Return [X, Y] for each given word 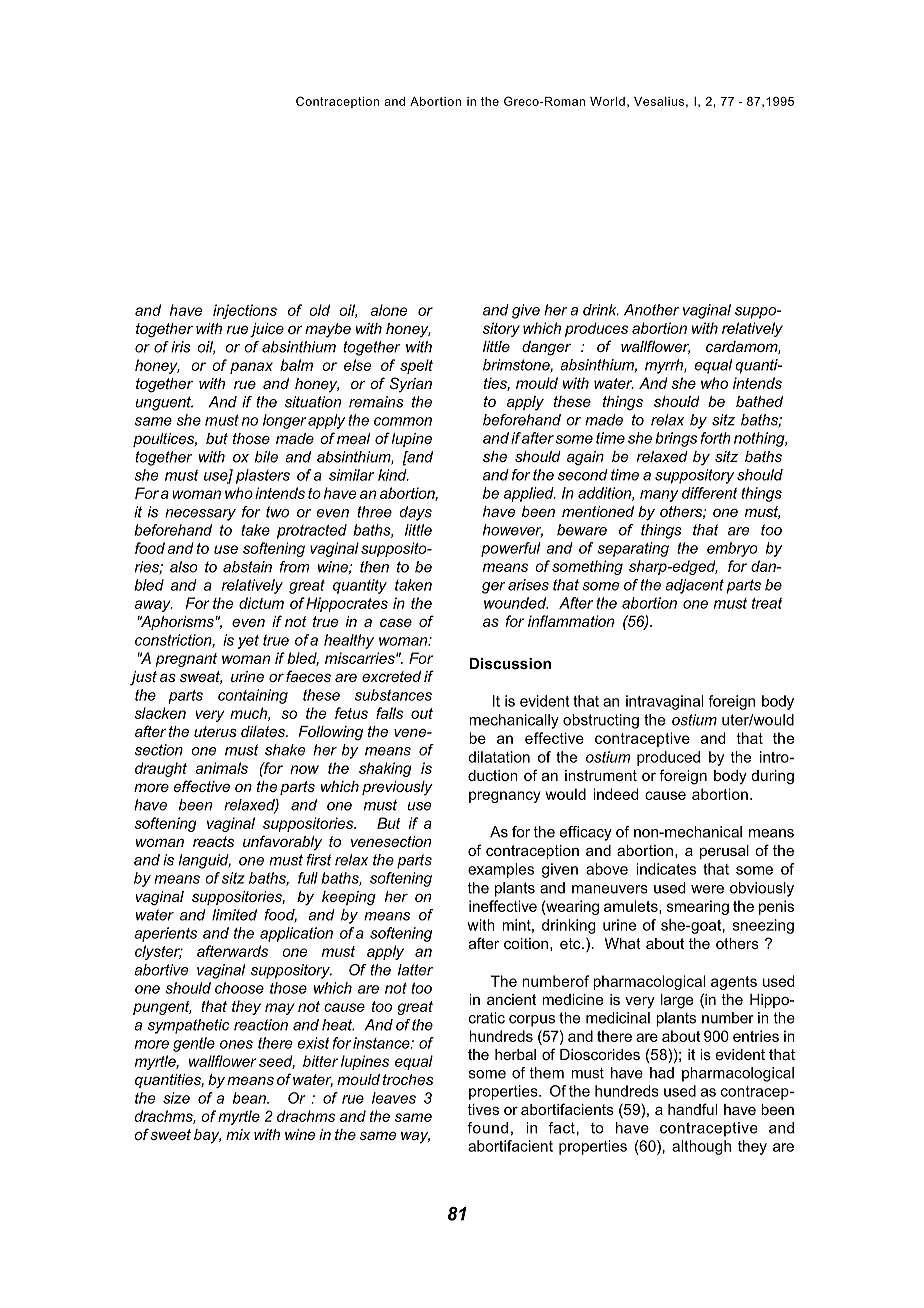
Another [651, 310]
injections [245, 311]
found [487, 1128]
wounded [516, 603]
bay [207, 1136]
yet [248, 642]
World [607, 101]
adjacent [694, 586]
